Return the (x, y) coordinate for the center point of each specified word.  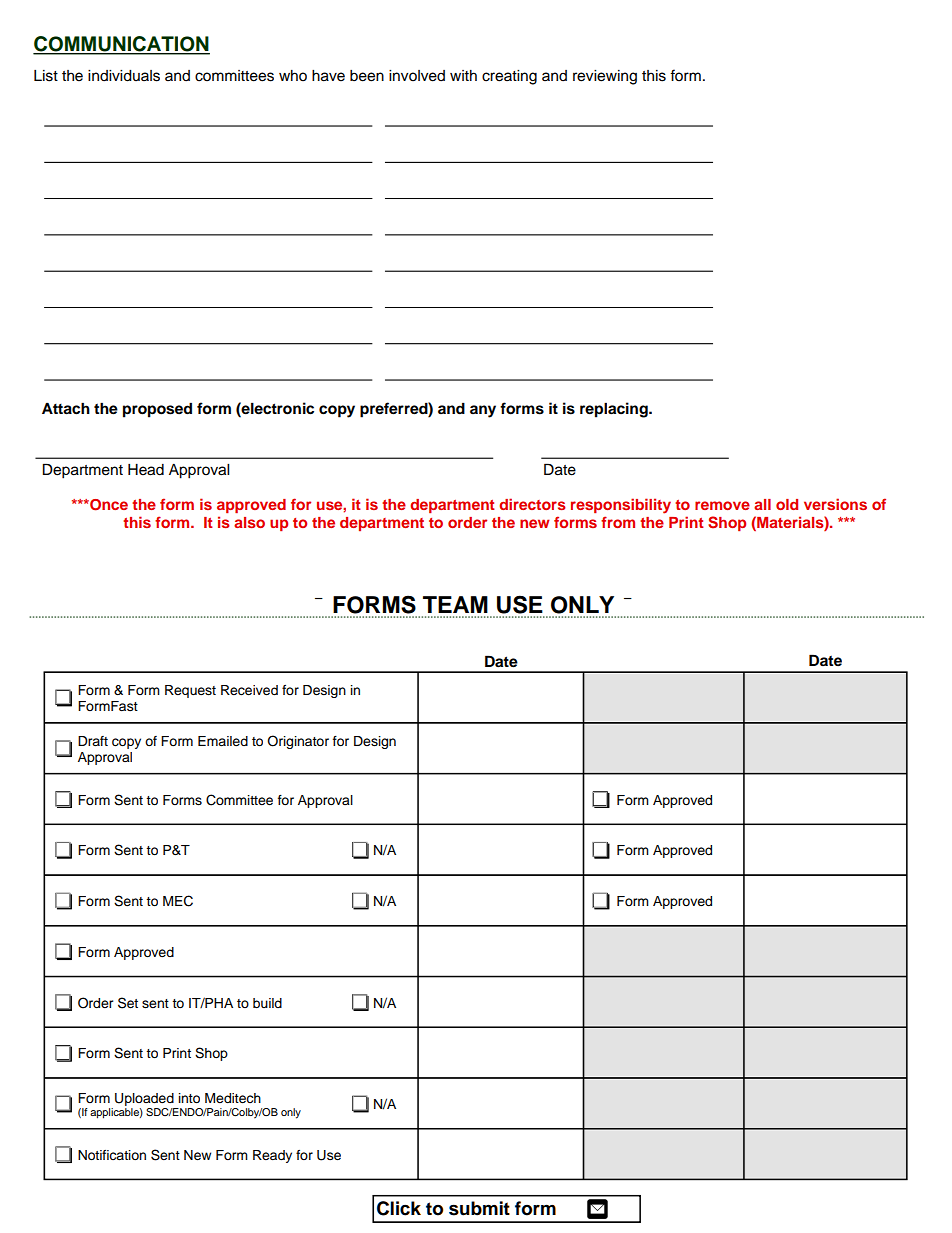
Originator (298, 742)
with (463, 75)
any (483, 411)
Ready (272, 1156)
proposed (157, 410)
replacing (615, 410)
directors (532, 504)
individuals (124, 76)
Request (190, 691)
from (618, 522)
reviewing (605, 77)
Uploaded (144, 1099)
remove (722, 505)
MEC (178, 901)
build (267, 1003)
